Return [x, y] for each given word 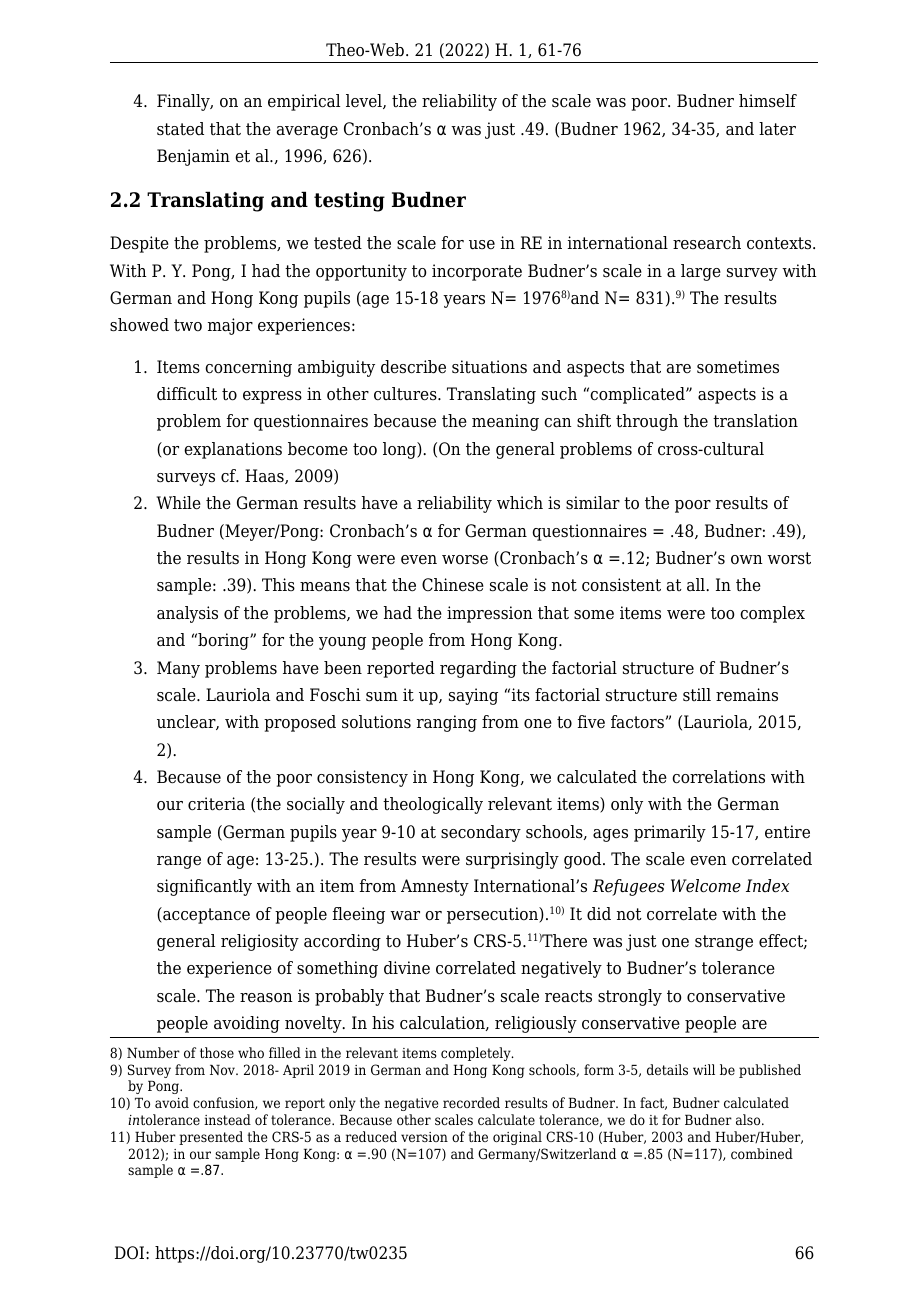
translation [755, 421]
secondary [481, 833]
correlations [718, 777]
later [777, 129]
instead [227, 1119]
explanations [233, 450]
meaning [505, 422]
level [365, 101]
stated [180, 129]
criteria [216, 804]
